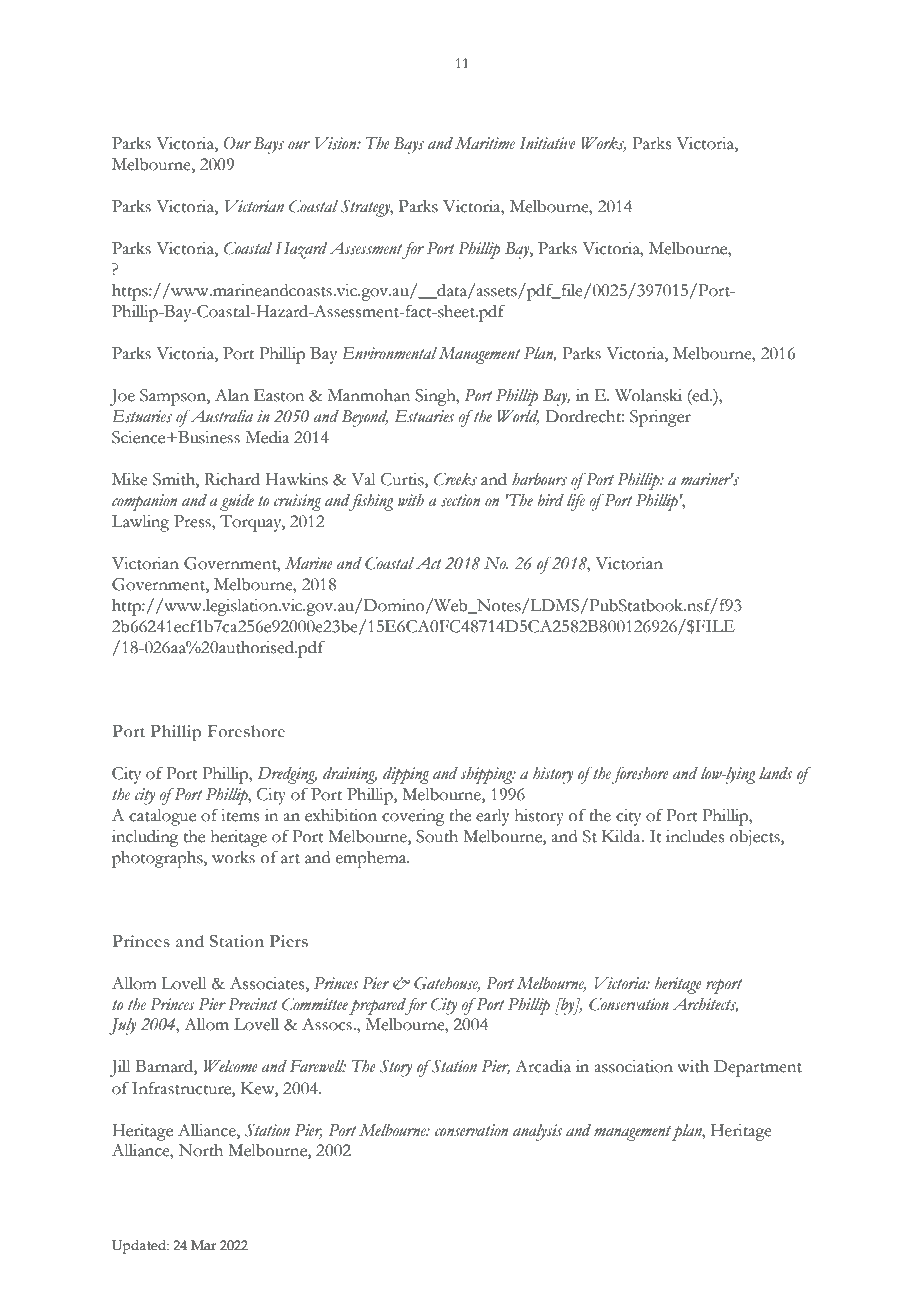 The height and width of the screenshot is (1309, 924). What do you see at coordinates (548, 143) in the screenshot?
I see `Initiative` at bounding box center [548, 143].
